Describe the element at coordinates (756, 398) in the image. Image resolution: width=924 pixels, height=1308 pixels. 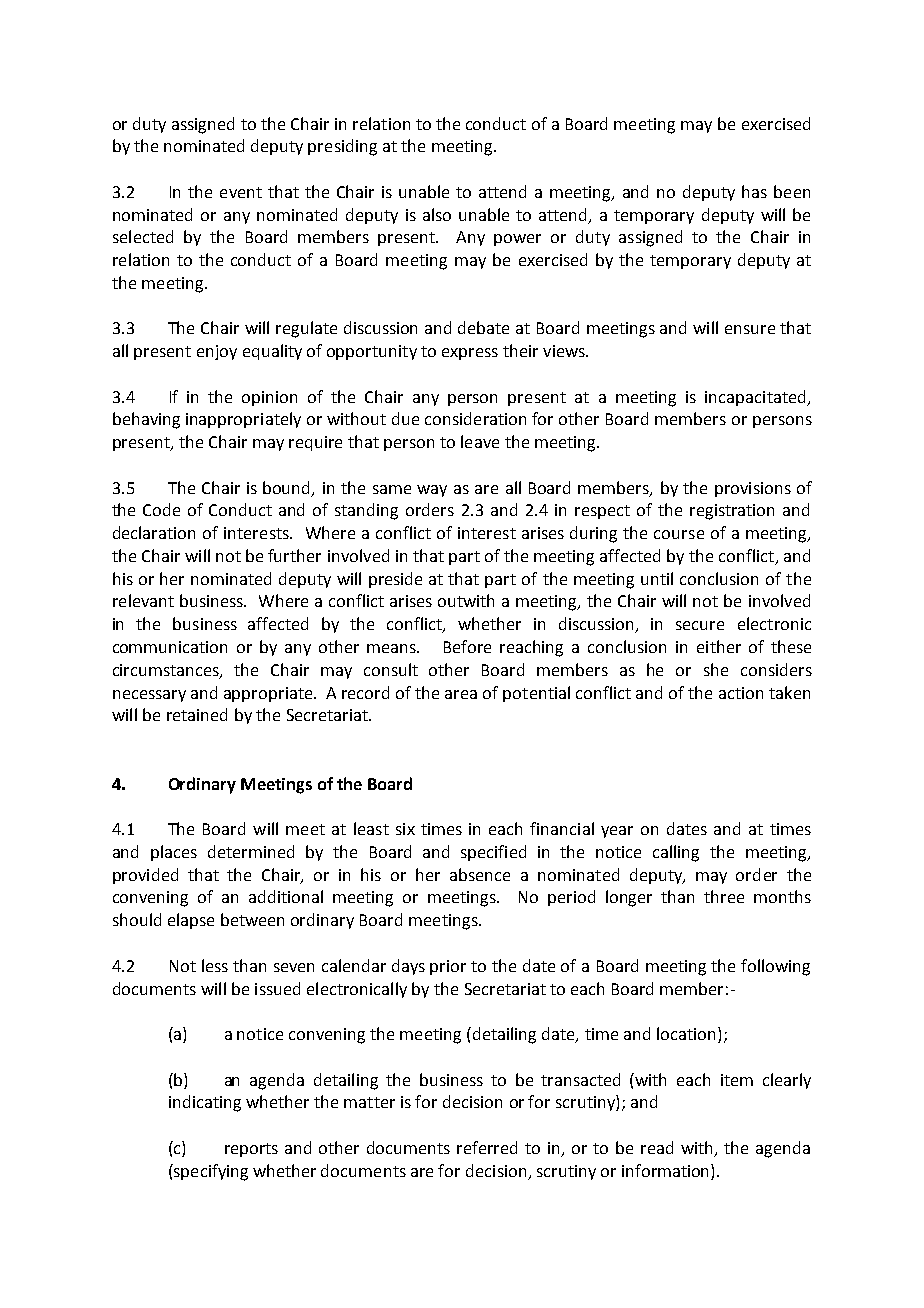
I see `incapacitated` at that location.
